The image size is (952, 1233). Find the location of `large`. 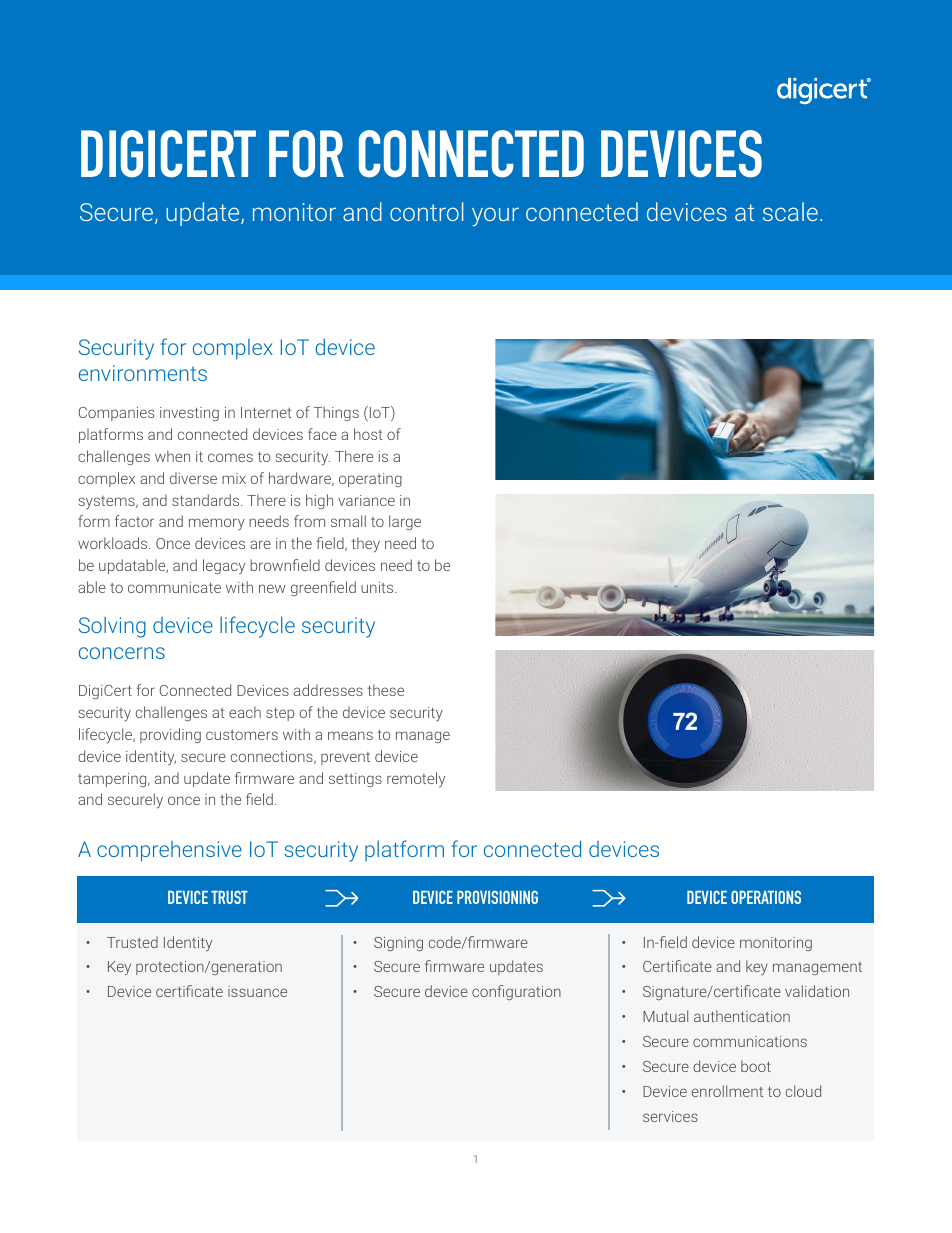

large is located at coordinates (405, 522).
